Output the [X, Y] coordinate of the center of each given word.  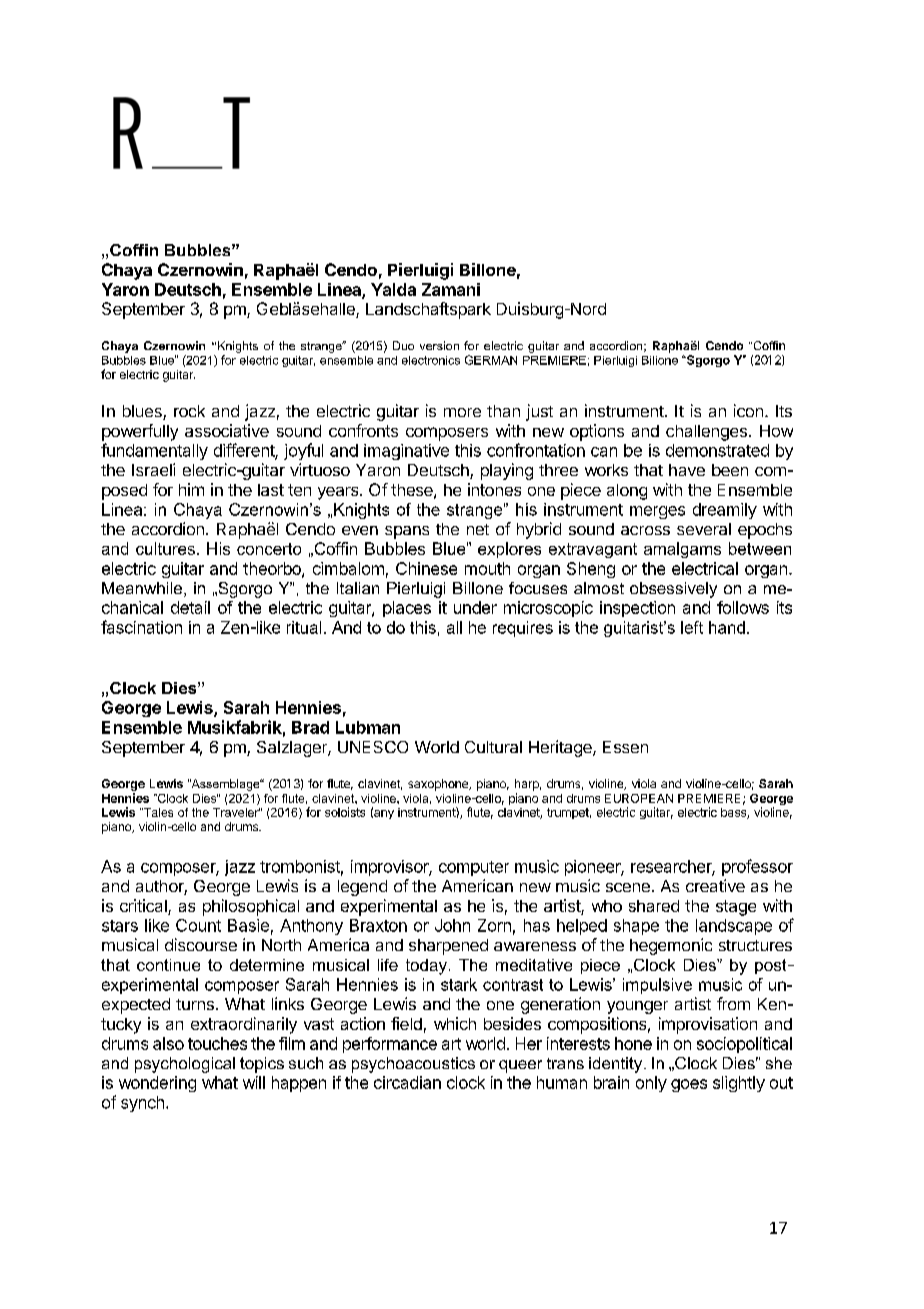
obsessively [673, 590]
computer [474, 868]
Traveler [236, 812]
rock [189, 411]
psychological [185, 1065]
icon [748, 410]
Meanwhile [142, 588]
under [475, 607]
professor [757, 867]
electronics [431, 360]
